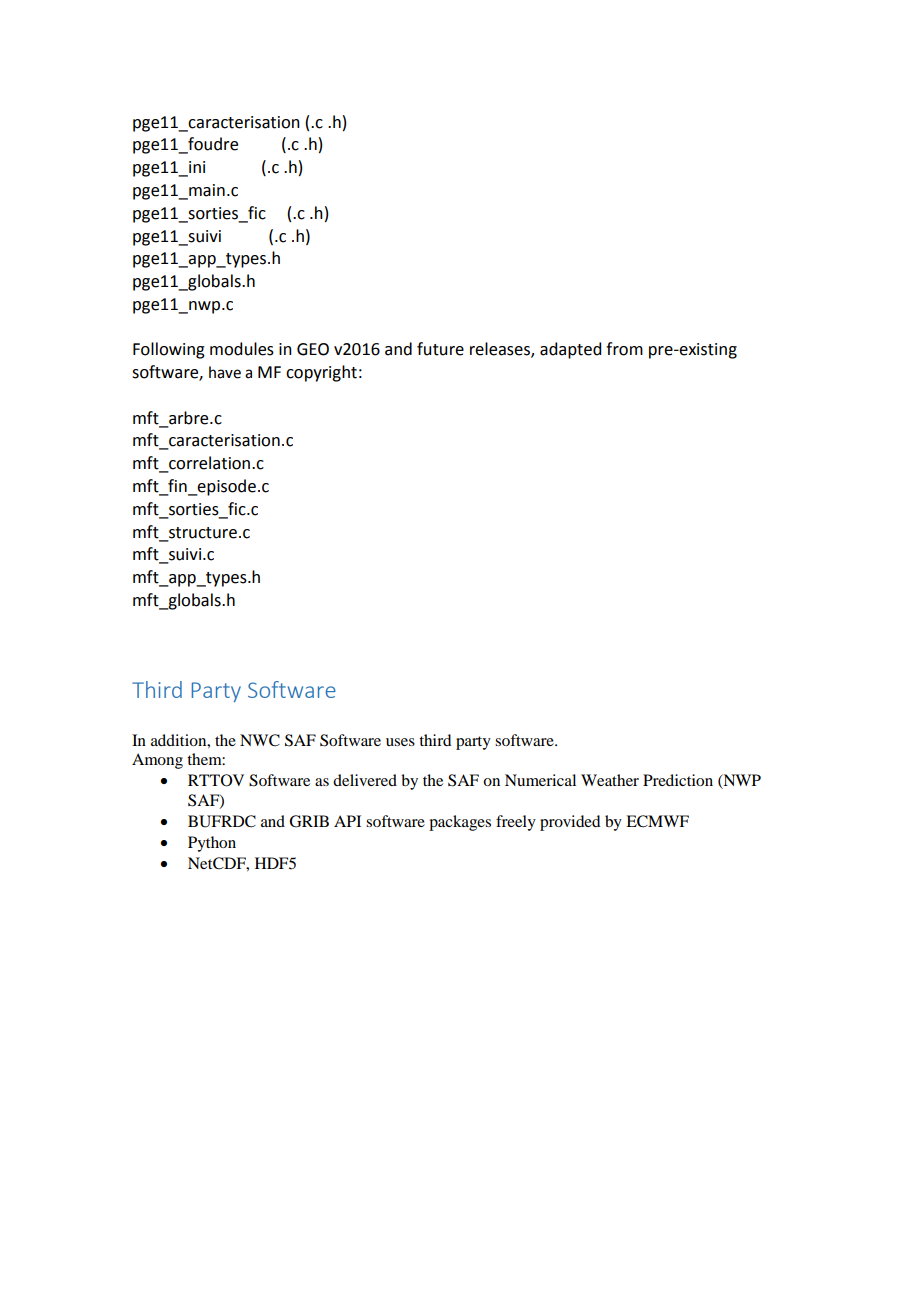 Image resolution: width=924 pixels, height=1308 pixels. Describe the element at coordinates (624, 349) in the screenshot. I see `from` at that location.
